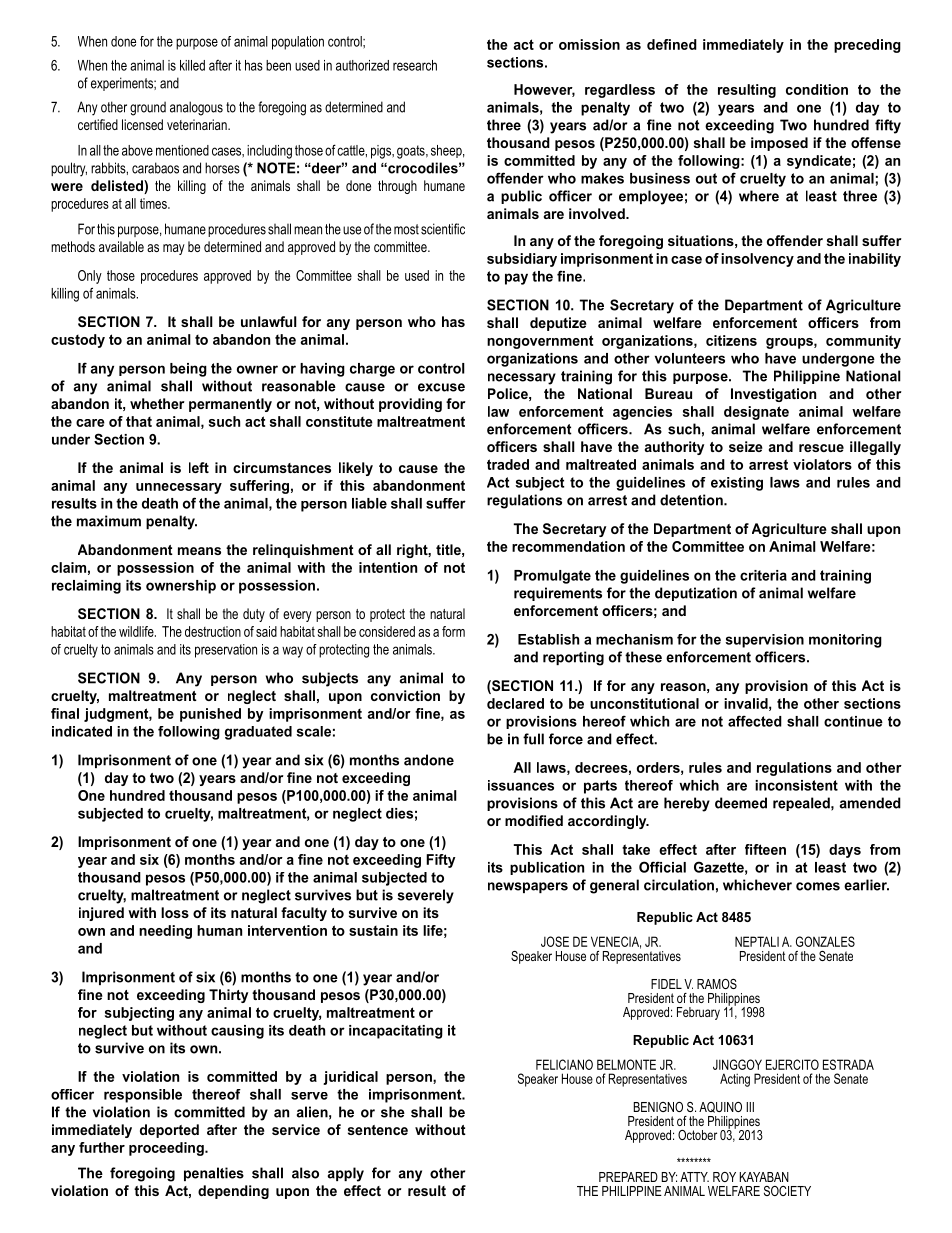 This screenshot has width=952, height=1233. Describe the element at coordinates (737, 484) in the screenshot. I see `existing` at that location.
